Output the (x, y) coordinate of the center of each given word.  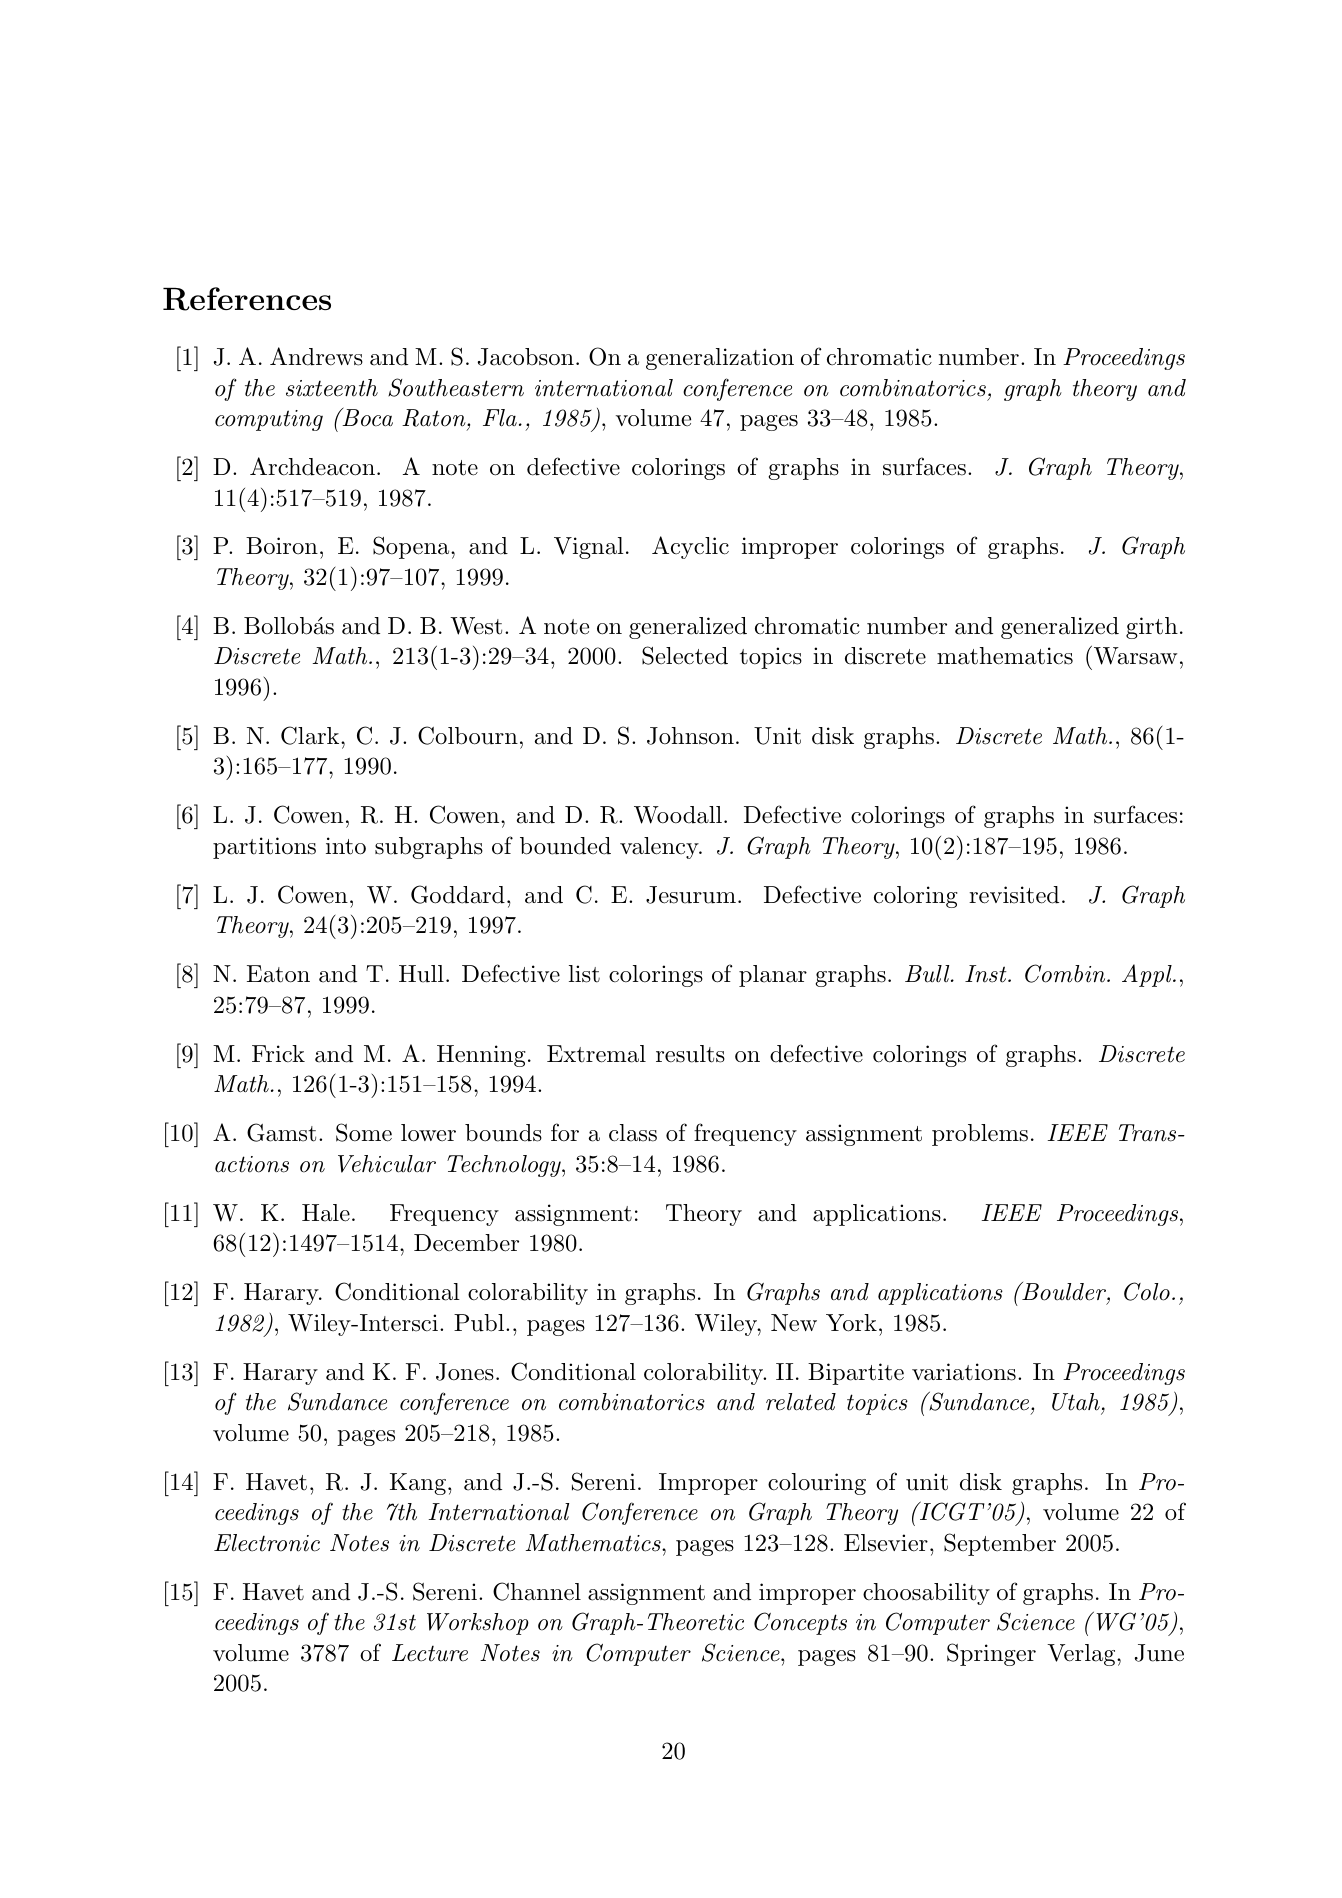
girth (1152, 628)
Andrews (316, 356)
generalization (720, 359)
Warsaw (1135, 656)
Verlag (1082, 1655)
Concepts (800, 1623)
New (794, 1323)
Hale (326, 1213)
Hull (421, 974)
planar (773, 976)
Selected (685, 655)
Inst (987, 974)
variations (964, 1372)
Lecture (430, 1653)
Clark (311, 735)
